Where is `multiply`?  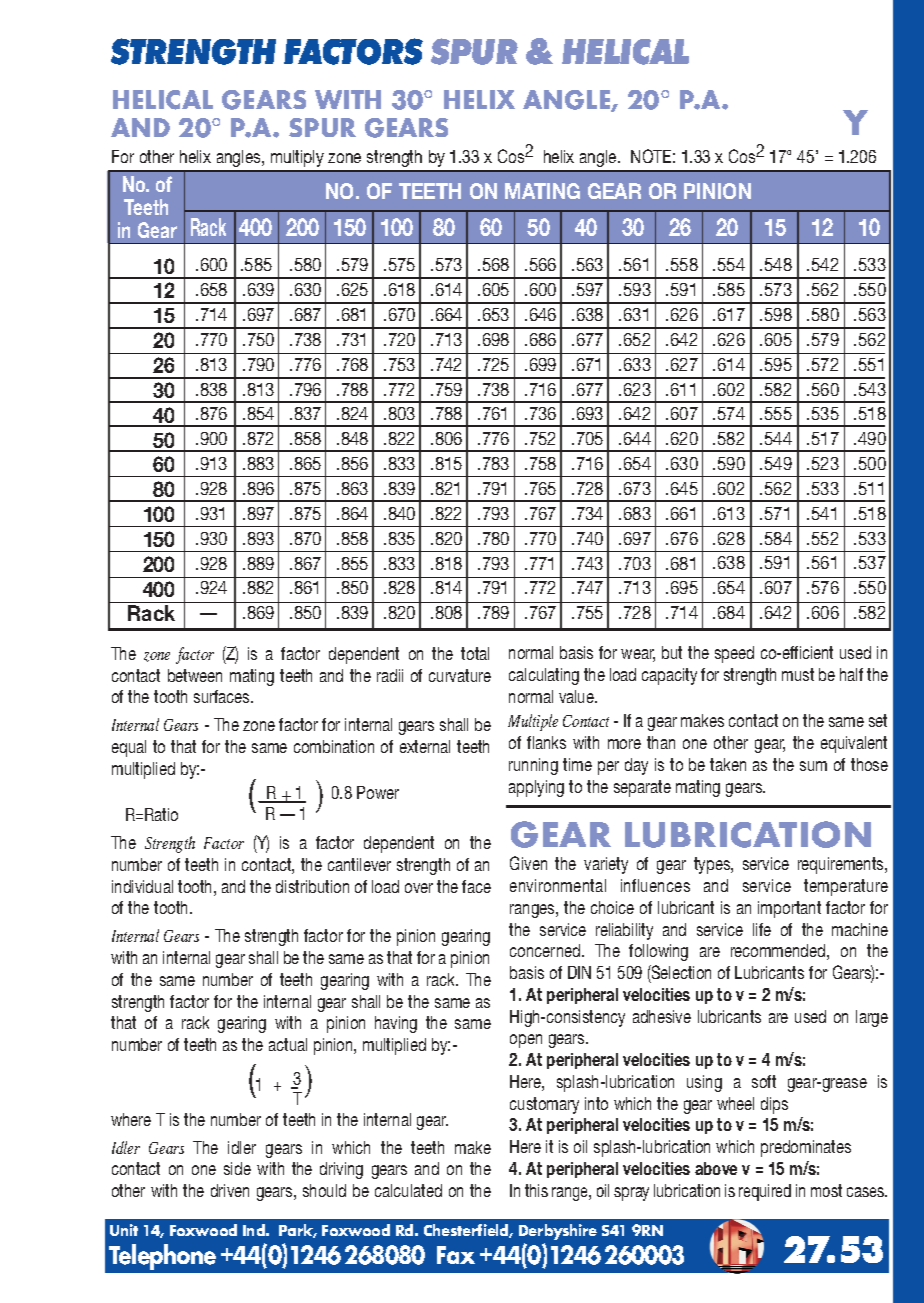 multiply is located at coordinates (297, 158).
